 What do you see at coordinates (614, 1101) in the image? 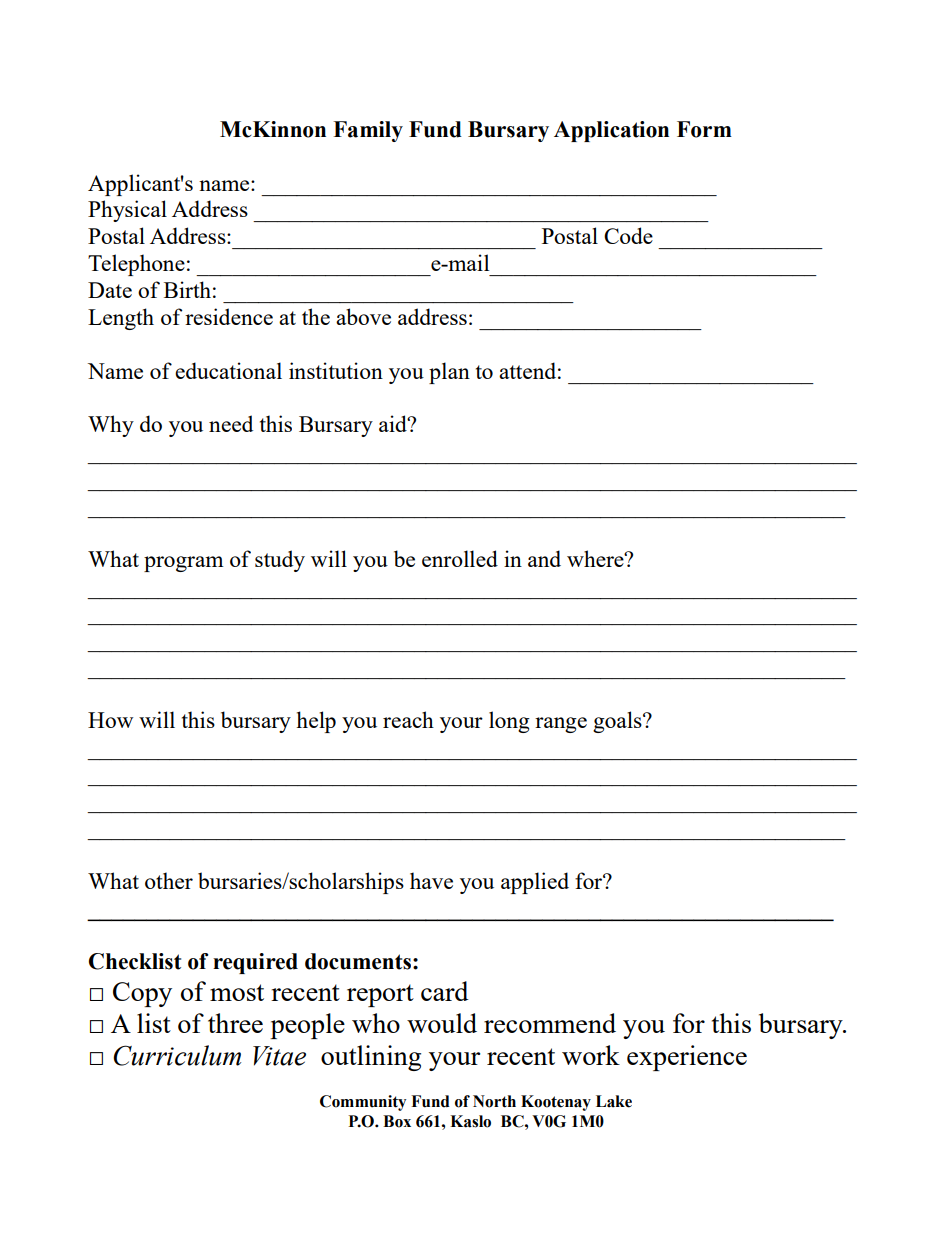
I see `Lake` at bounding box center [614, 1101].
